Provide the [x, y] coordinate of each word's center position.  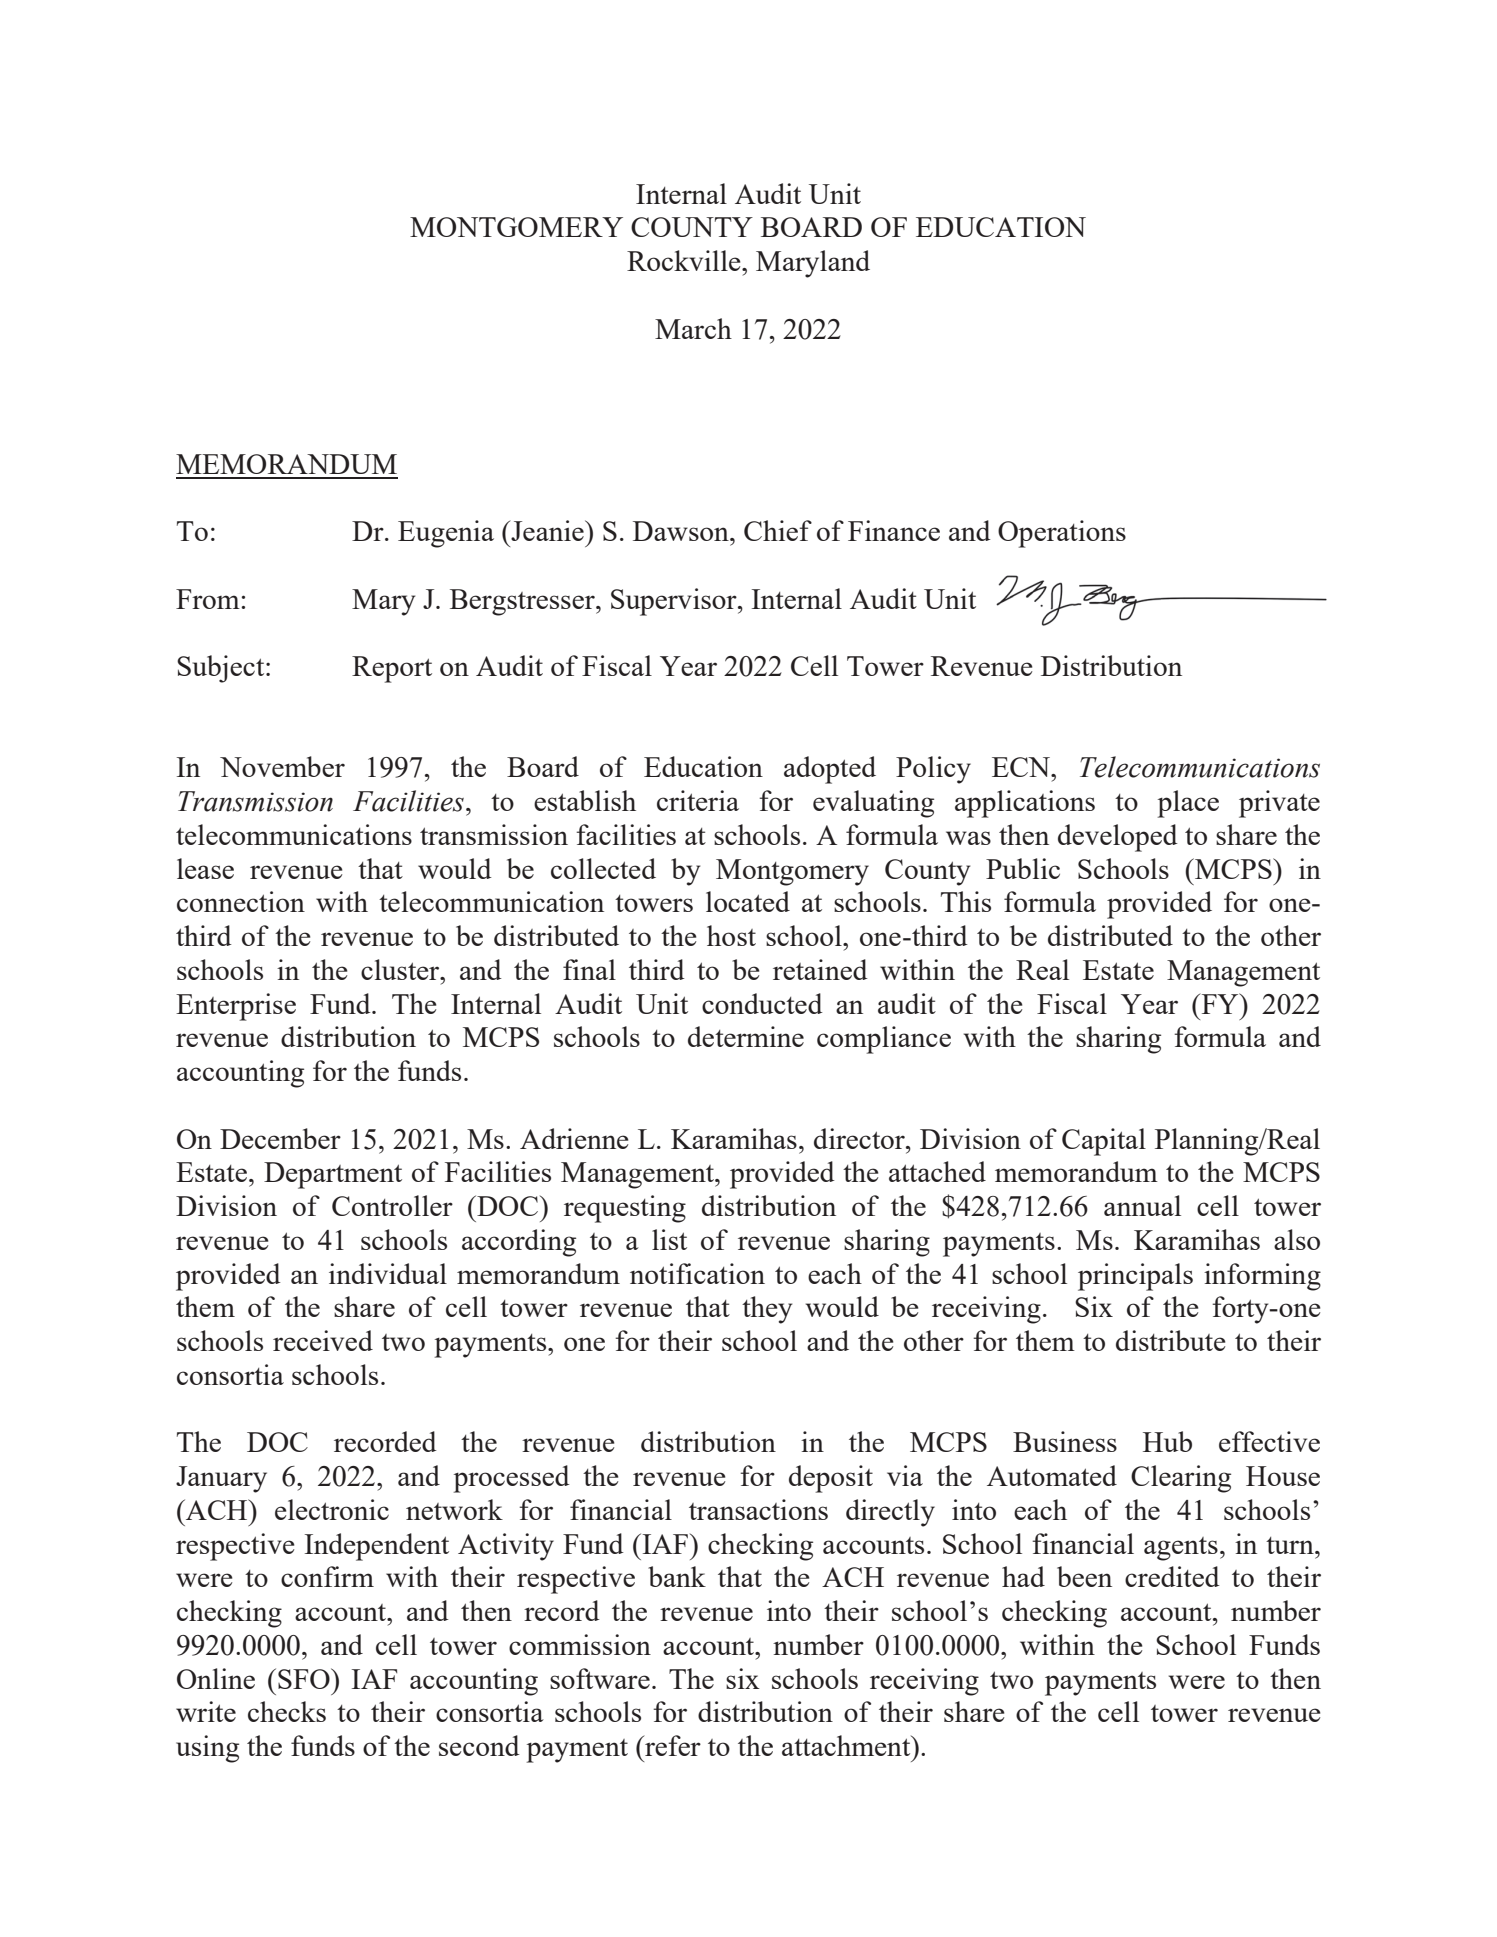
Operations [1062, 534]
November [282, 766]
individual [388, 1273]
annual [1142, 1205]
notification [697, 1273]
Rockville [685, 260]
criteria [698, 800]
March [693, 328]
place [1188, 804]
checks [287, 1711]
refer [672, 1745]
